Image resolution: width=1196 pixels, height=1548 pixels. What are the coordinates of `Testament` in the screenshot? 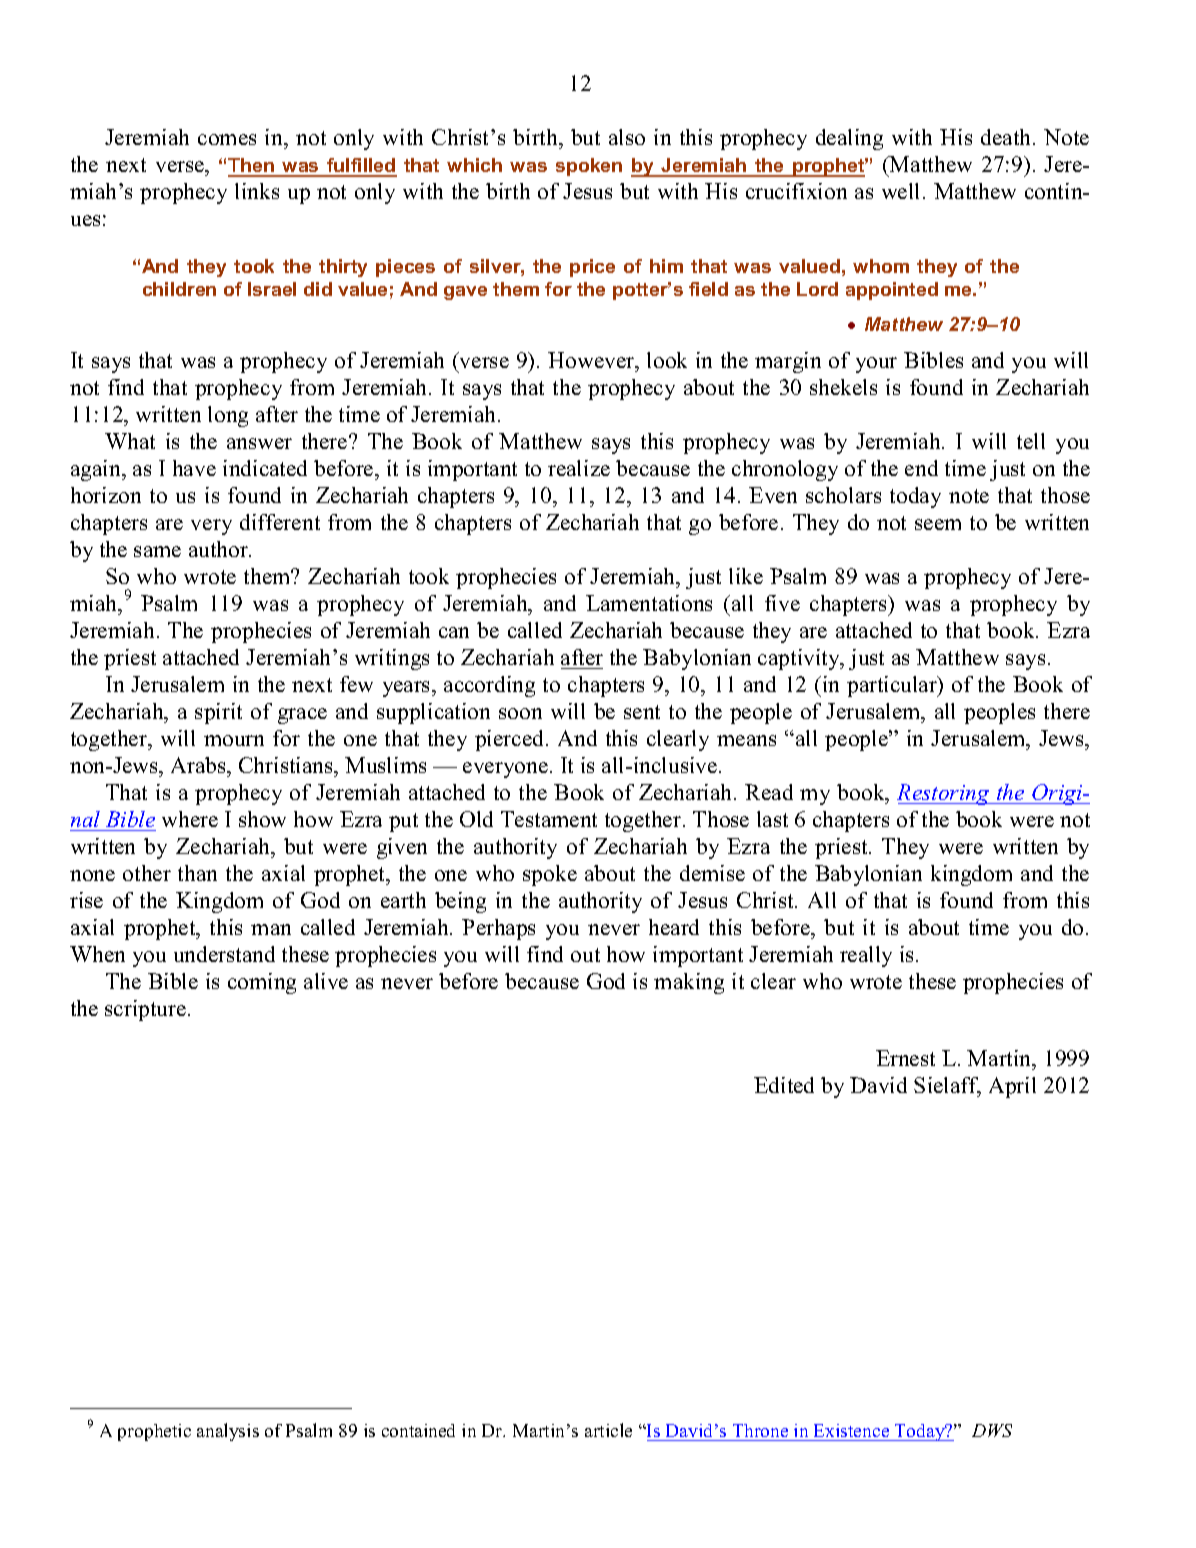 It's located at (549, 819).
